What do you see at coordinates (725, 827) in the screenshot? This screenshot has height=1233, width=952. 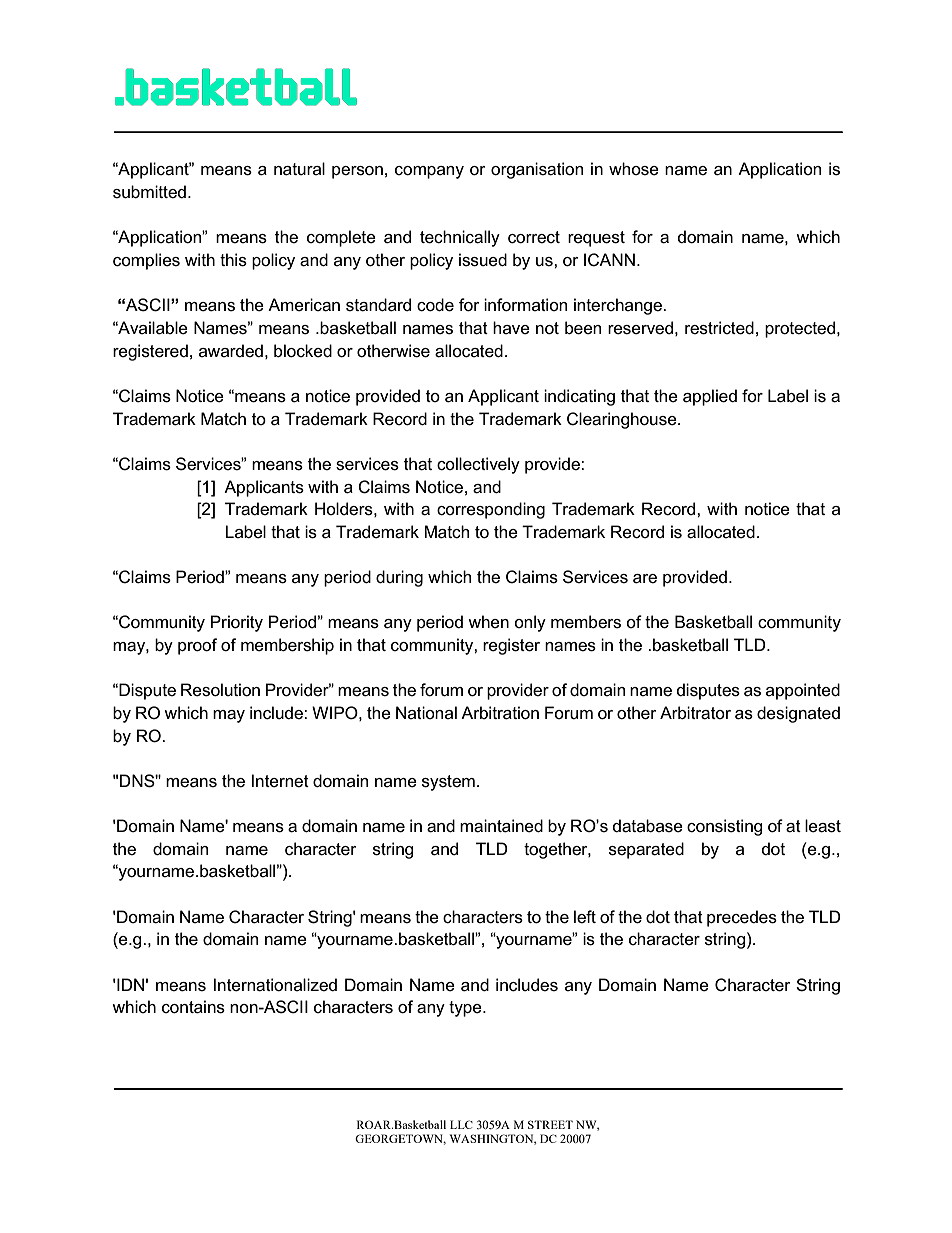 I see `consisting` at bounding box center [725, 827].
